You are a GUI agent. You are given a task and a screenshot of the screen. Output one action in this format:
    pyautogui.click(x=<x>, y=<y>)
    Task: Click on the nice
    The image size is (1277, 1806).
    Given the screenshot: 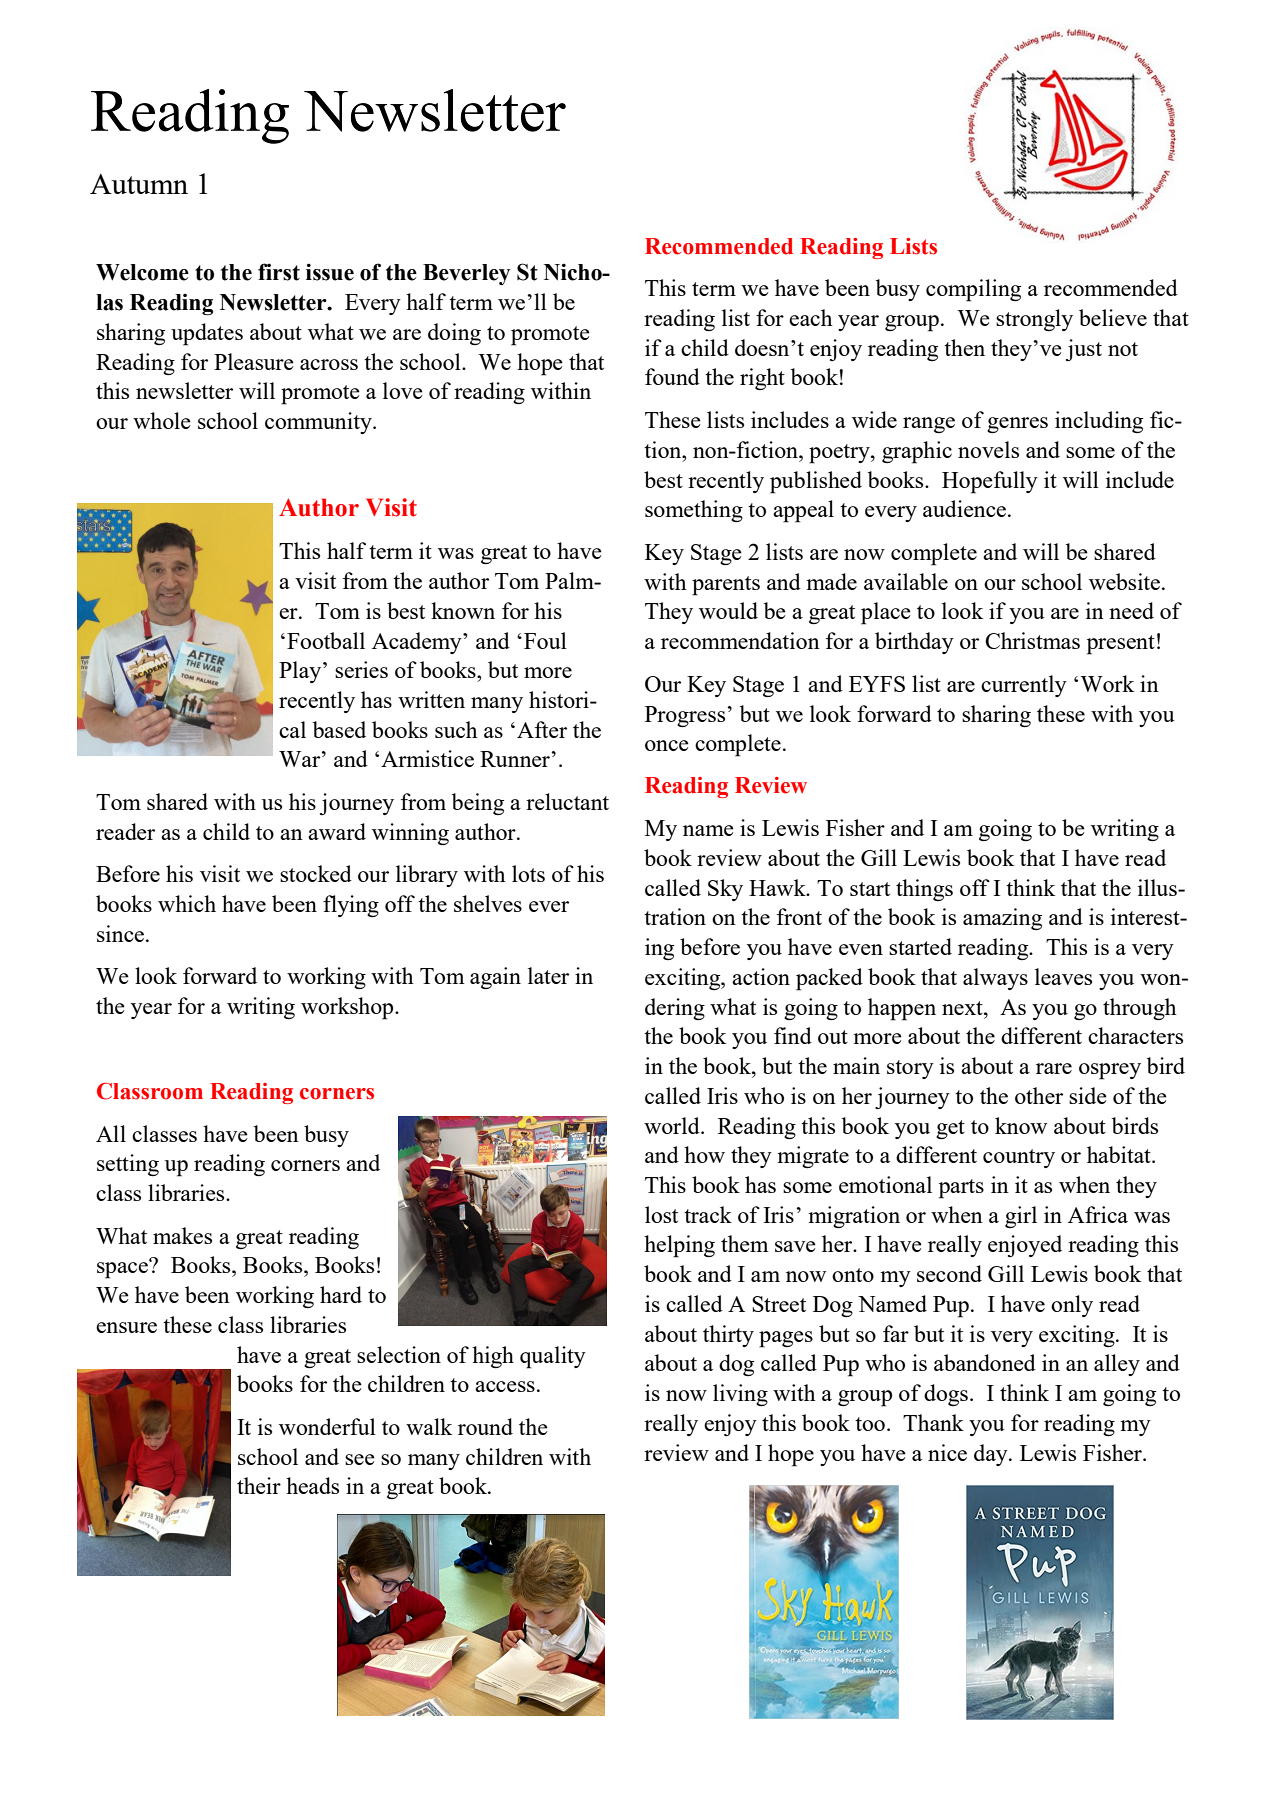 What is the action you would take?
    pyautogui.click(x=947, y=1452)
